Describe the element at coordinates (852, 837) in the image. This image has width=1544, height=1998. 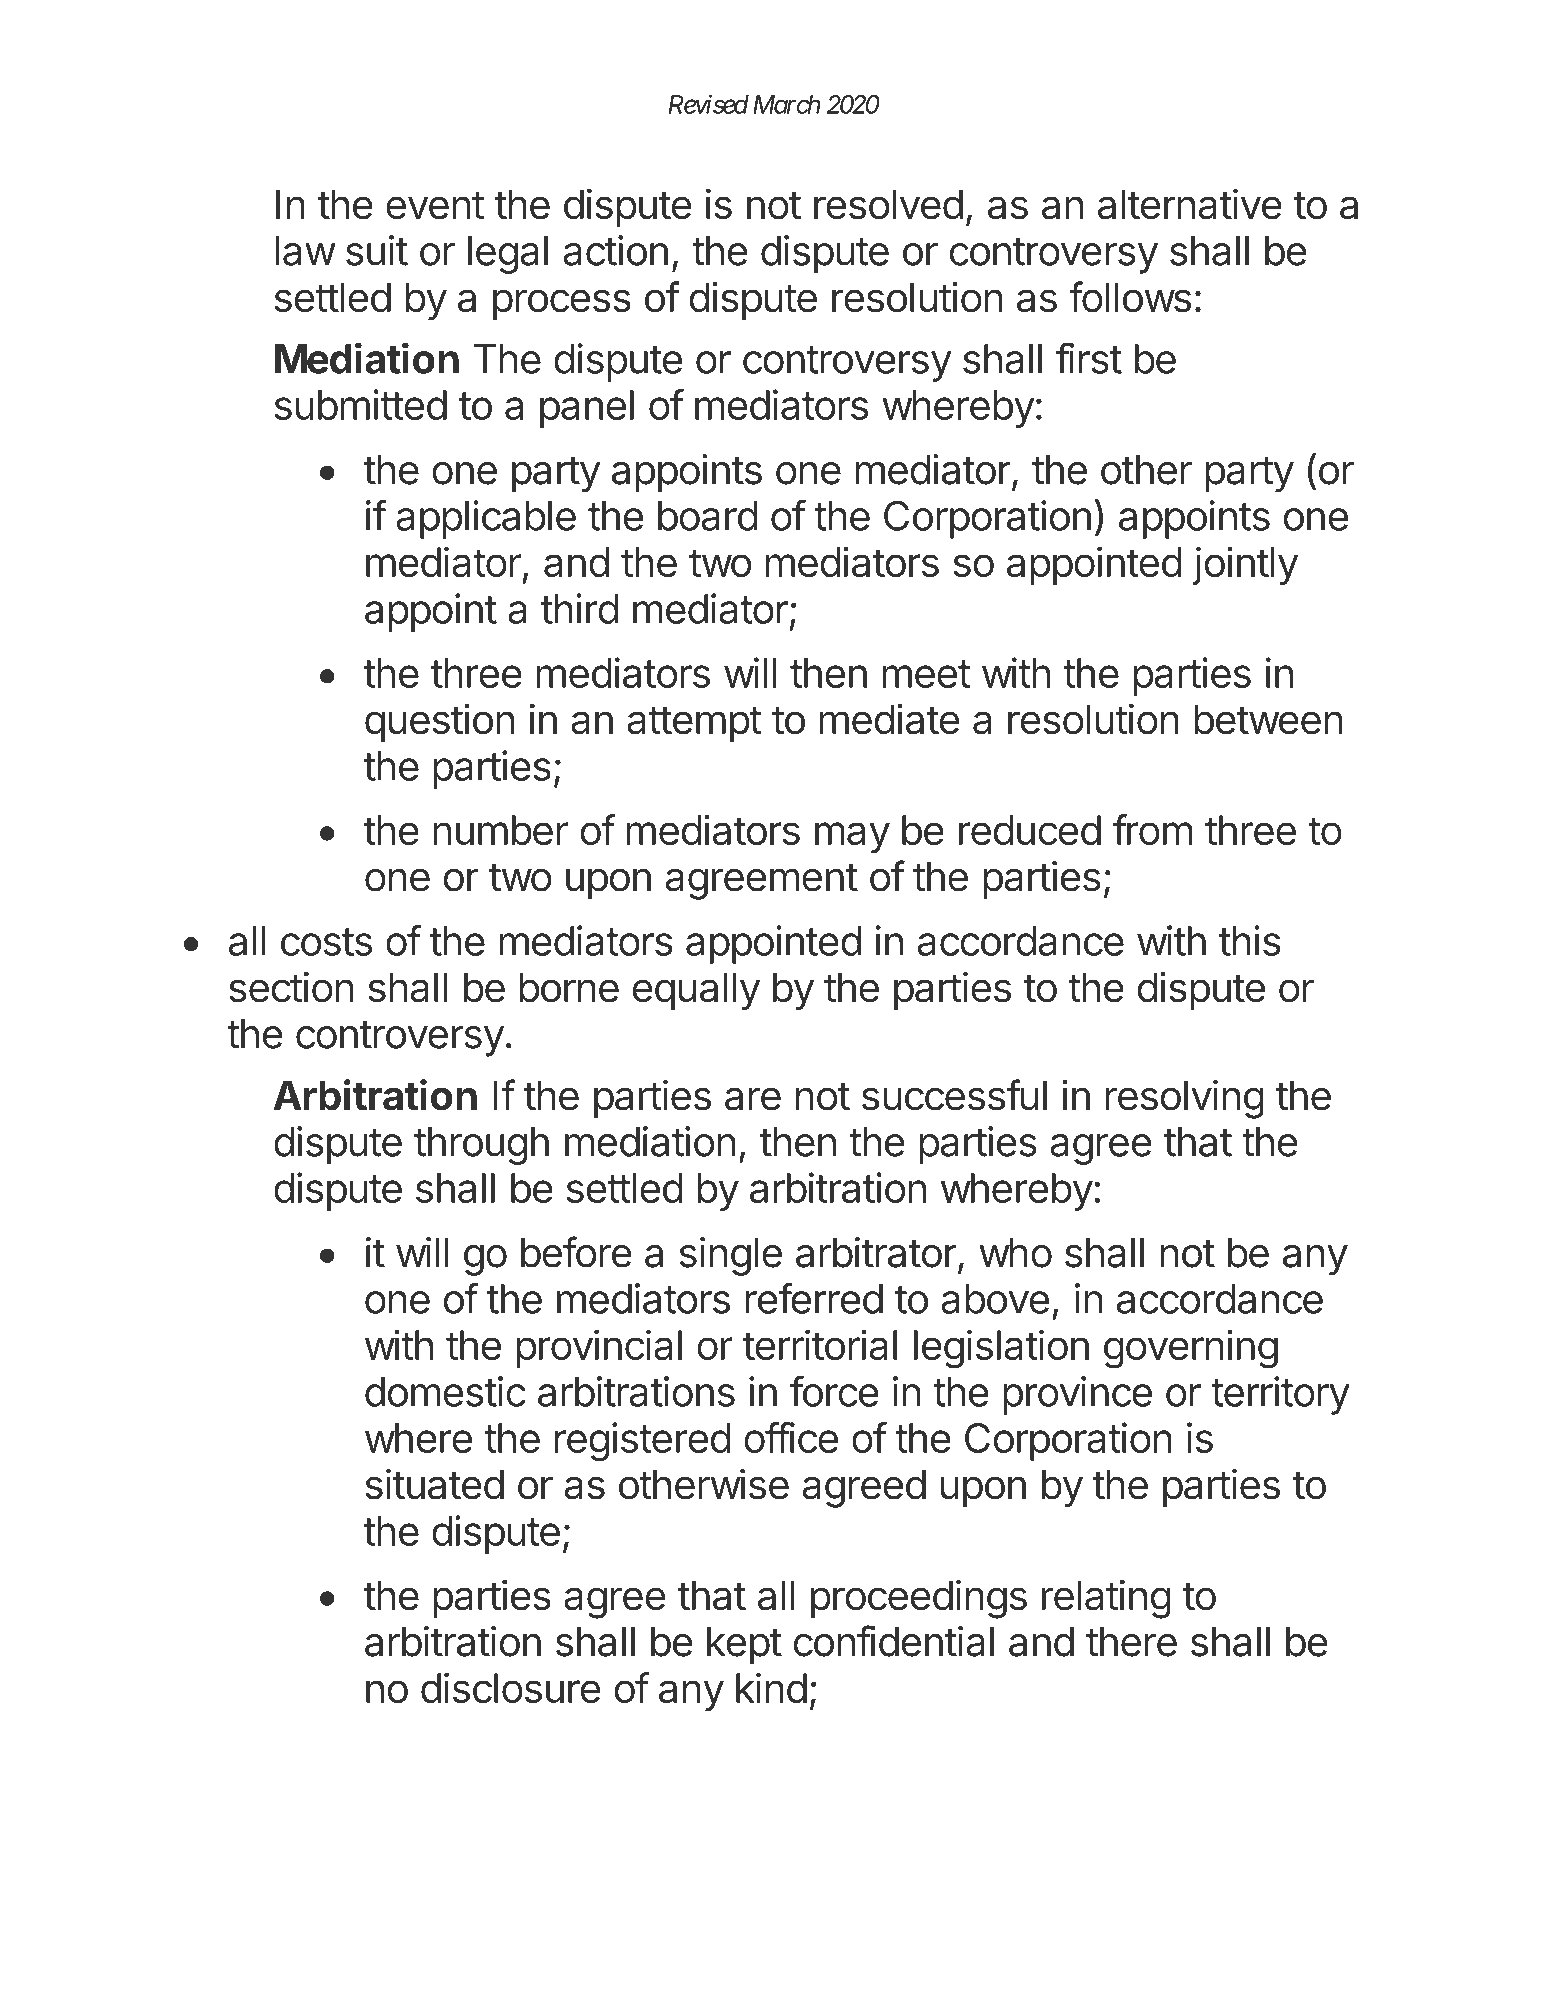
I see `may` at that location.
